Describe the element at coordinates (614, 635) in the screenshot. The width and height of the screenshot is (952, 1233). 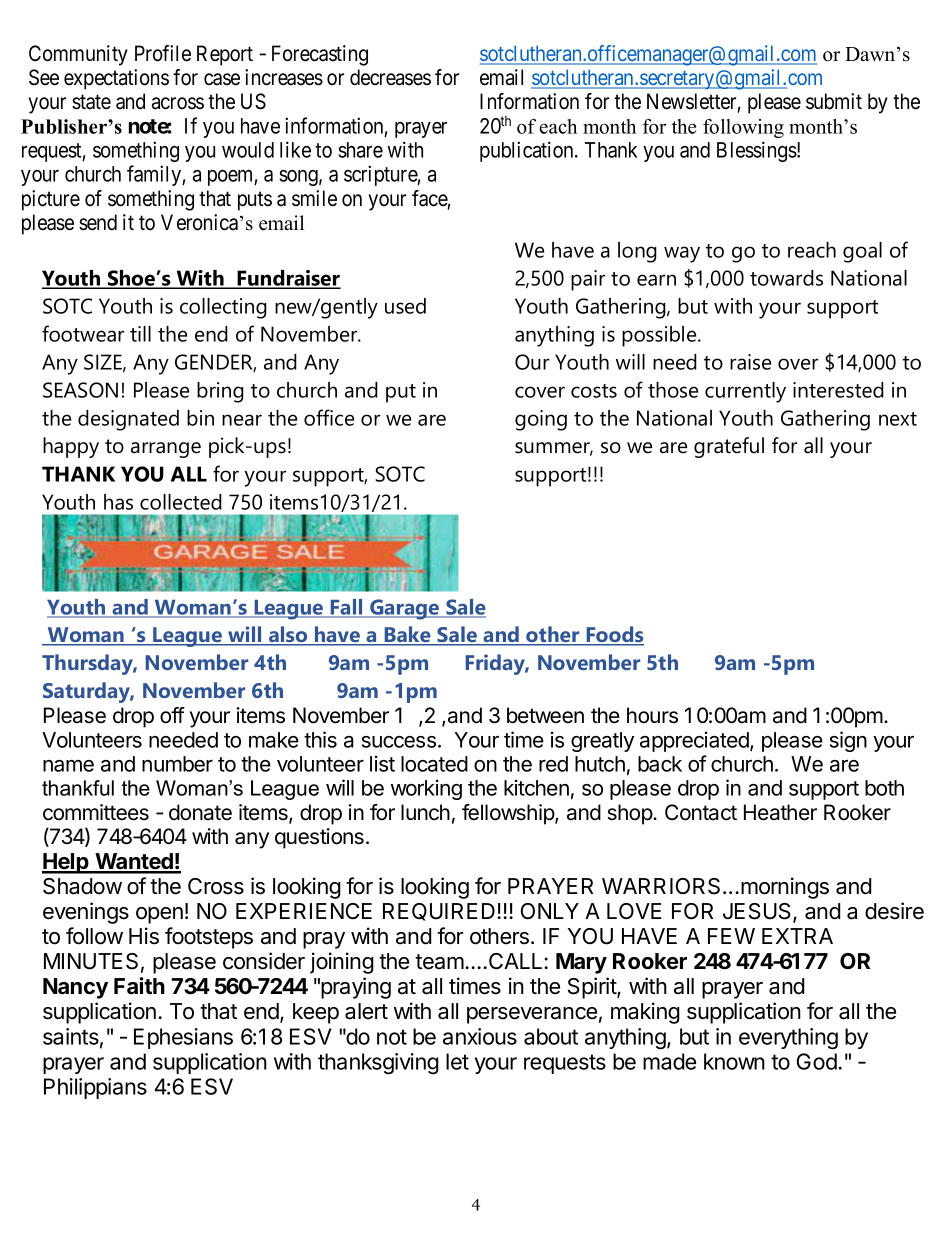
I see `Foods` at that location.
